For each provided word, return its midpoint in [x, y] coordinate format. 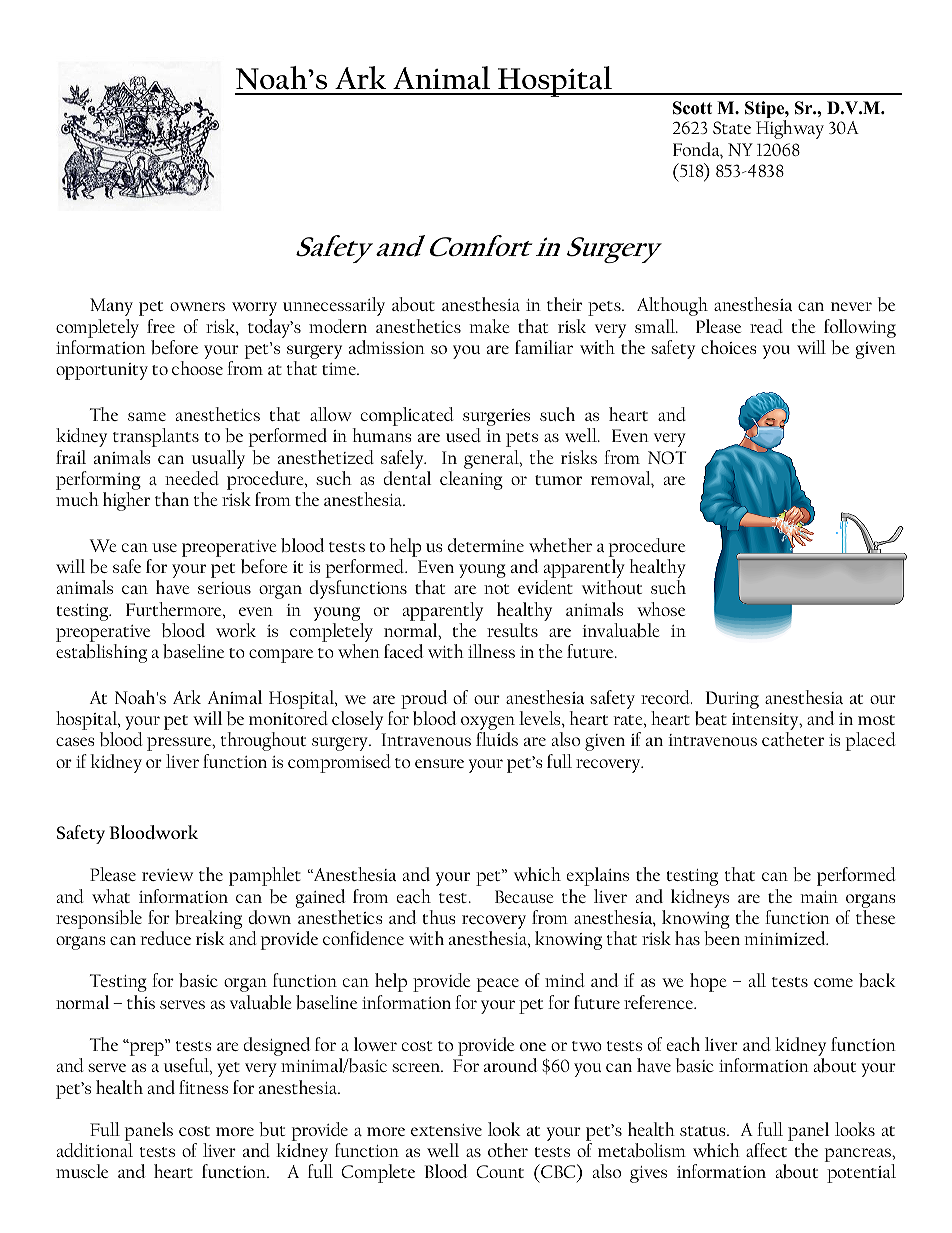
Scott [692, 108]
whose [661, 609]
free [161, 326]
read [766, 326]
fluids [497, 739]
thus [438, 917]
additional [95, 1150]
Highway [790, 129]
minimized [786, 938]
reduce [166, 938]
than [172, 499]
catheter [793, 739]
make [489, 326]
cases [75, 741]
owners [197, 306]
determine [486, 545]
